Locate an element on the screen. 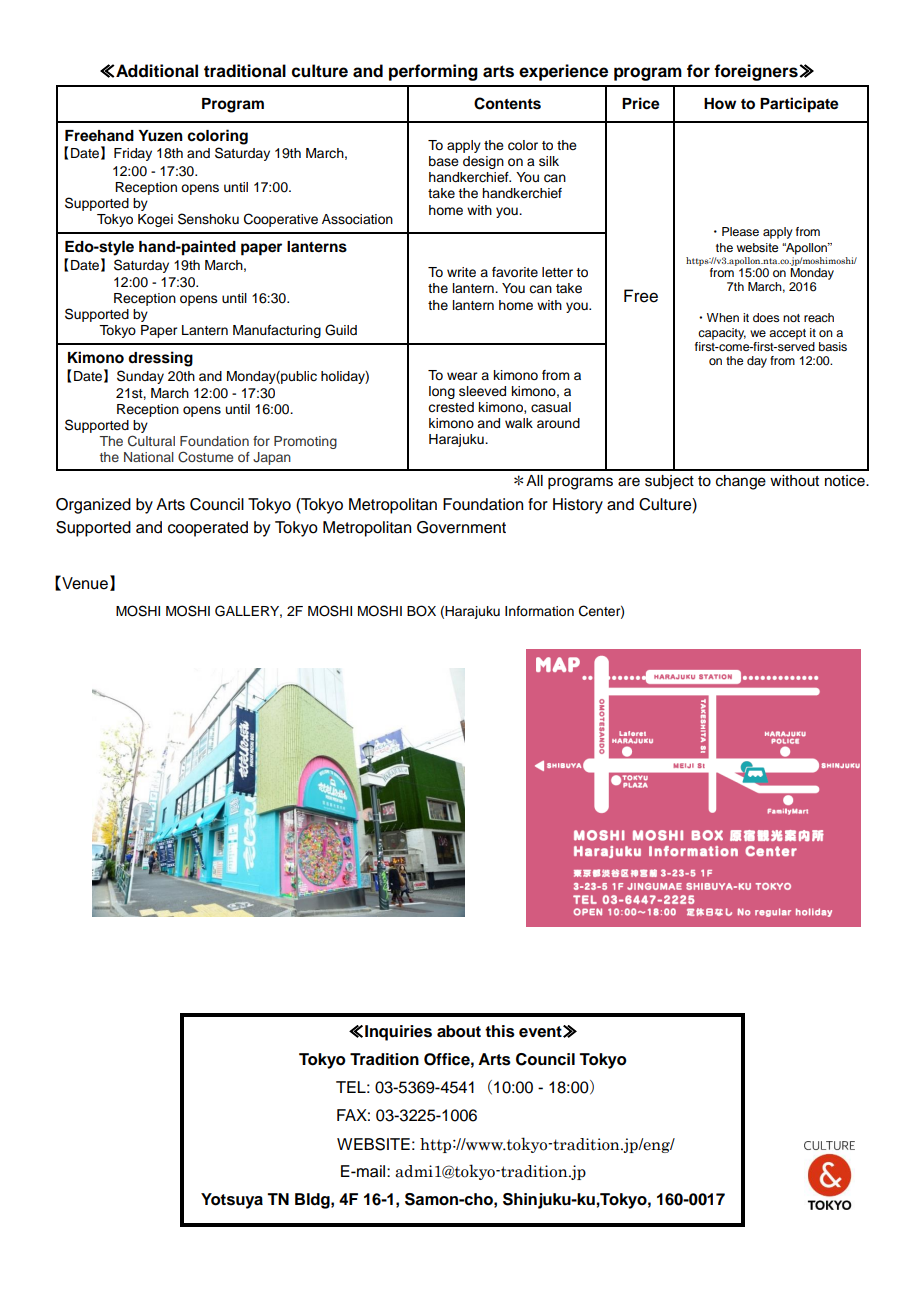 This screenshot has width=924, height=1308. does is located at coordinates (766, 317).
